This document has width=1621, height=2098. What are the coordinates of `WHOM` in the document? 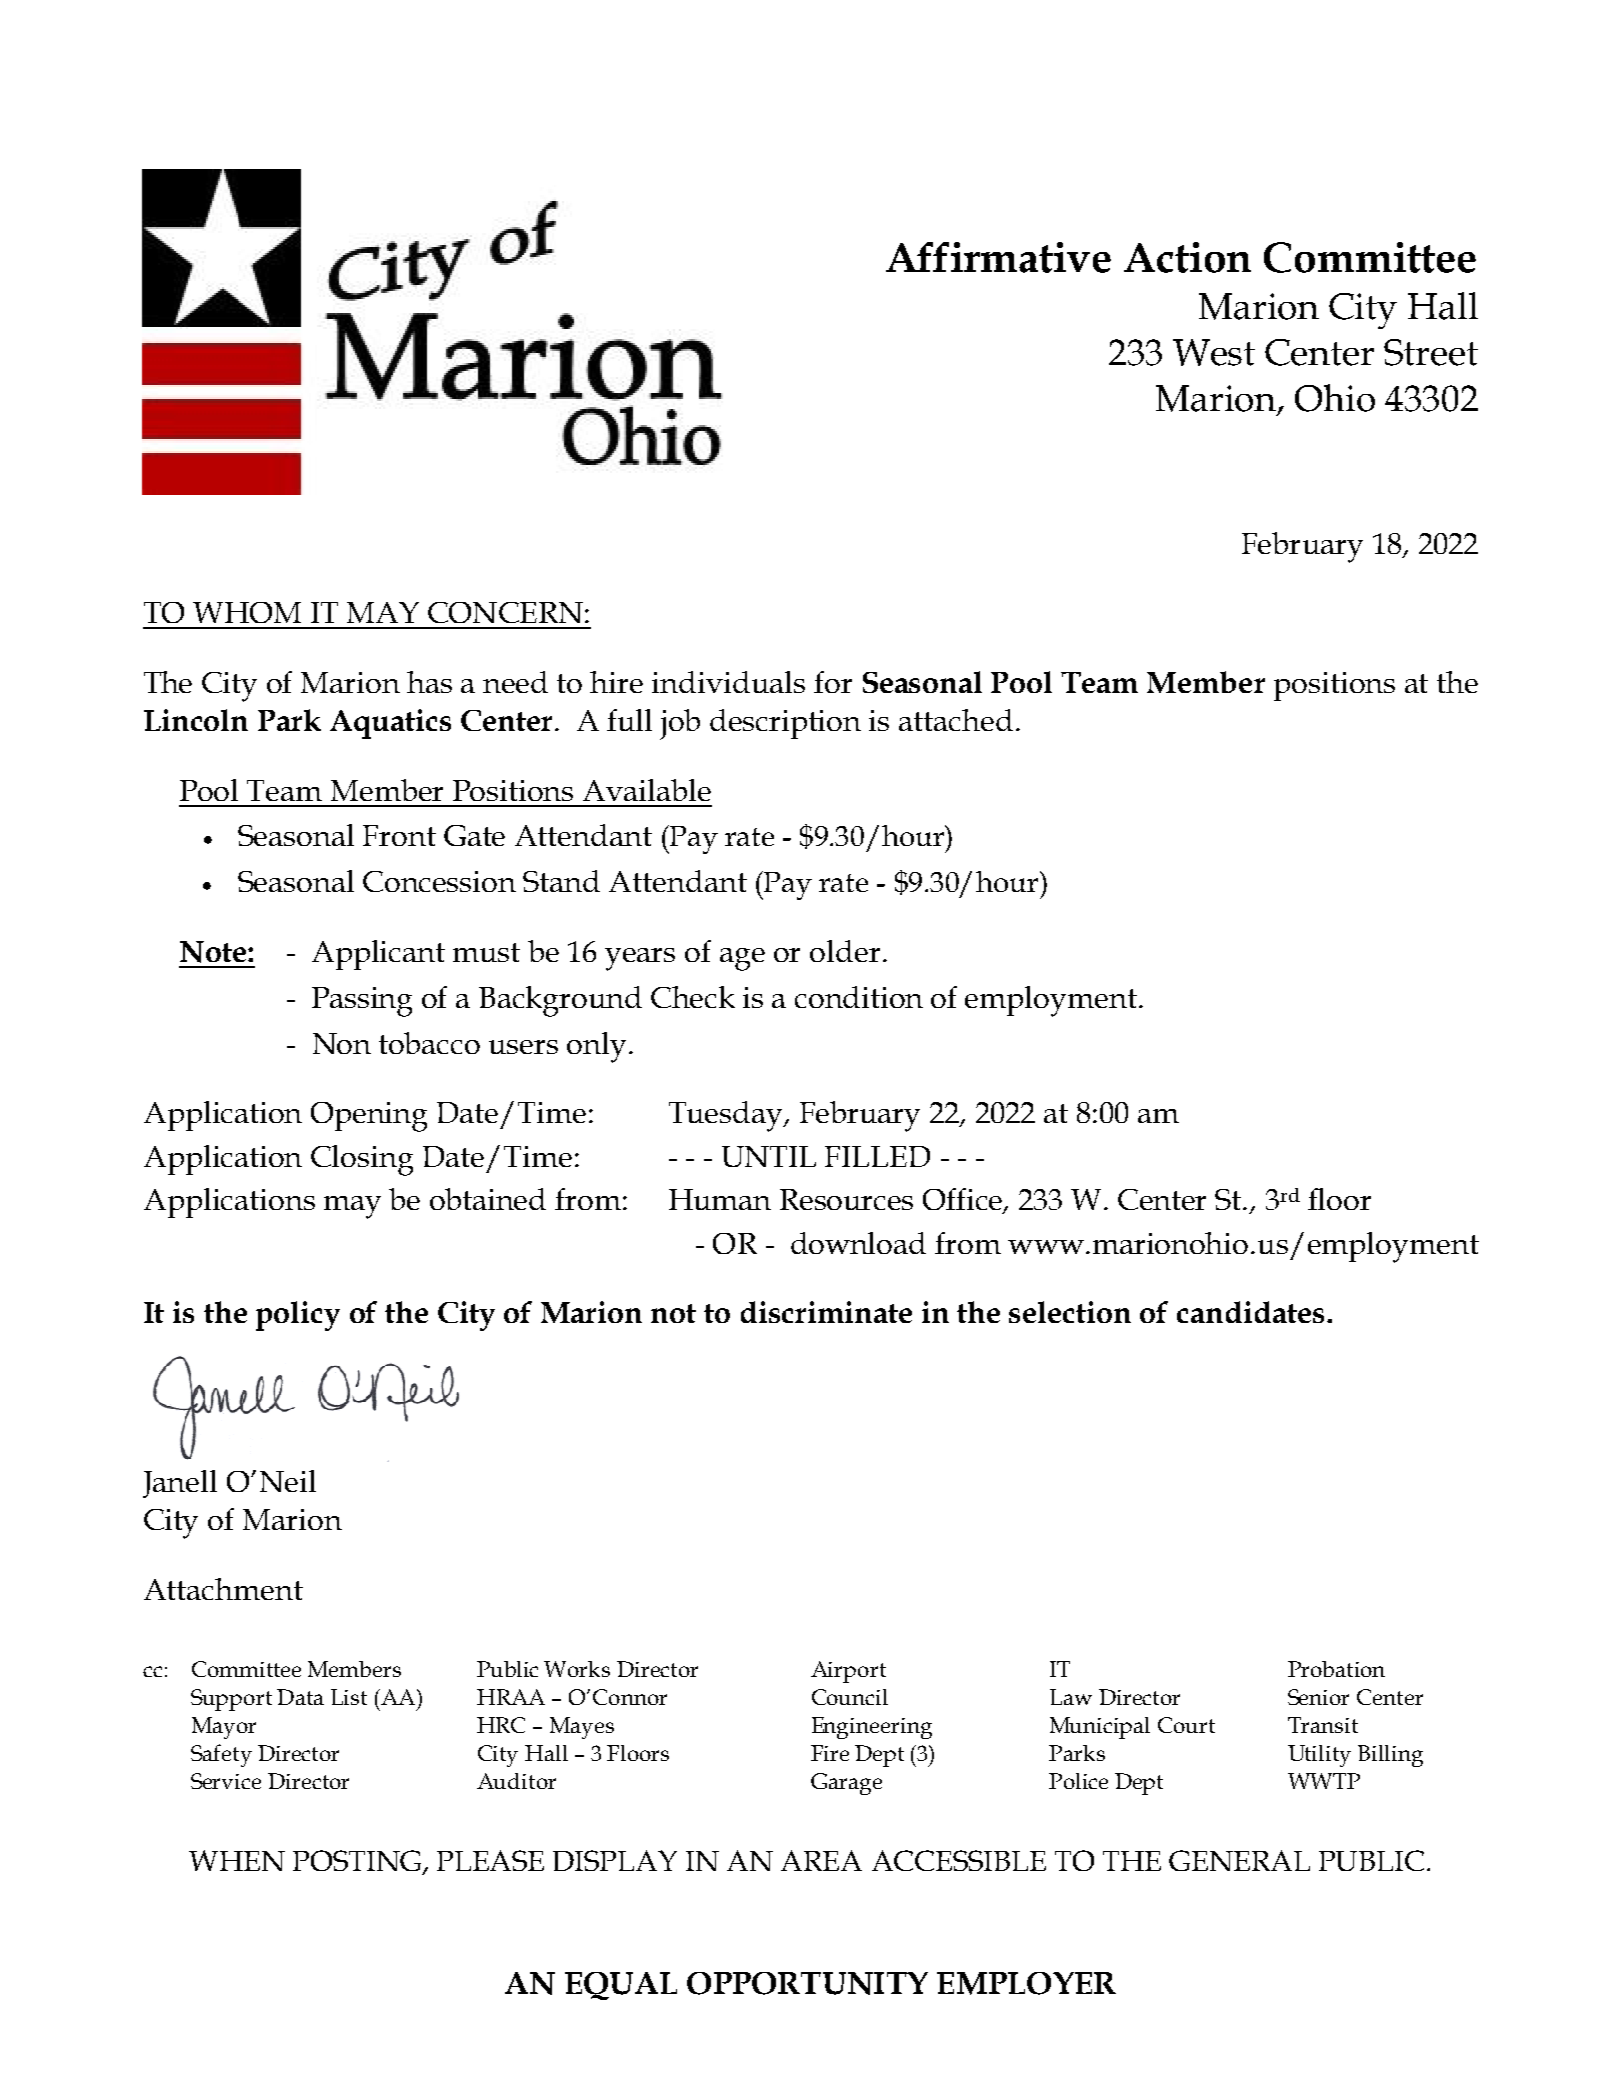 It's located at (247, 612).
